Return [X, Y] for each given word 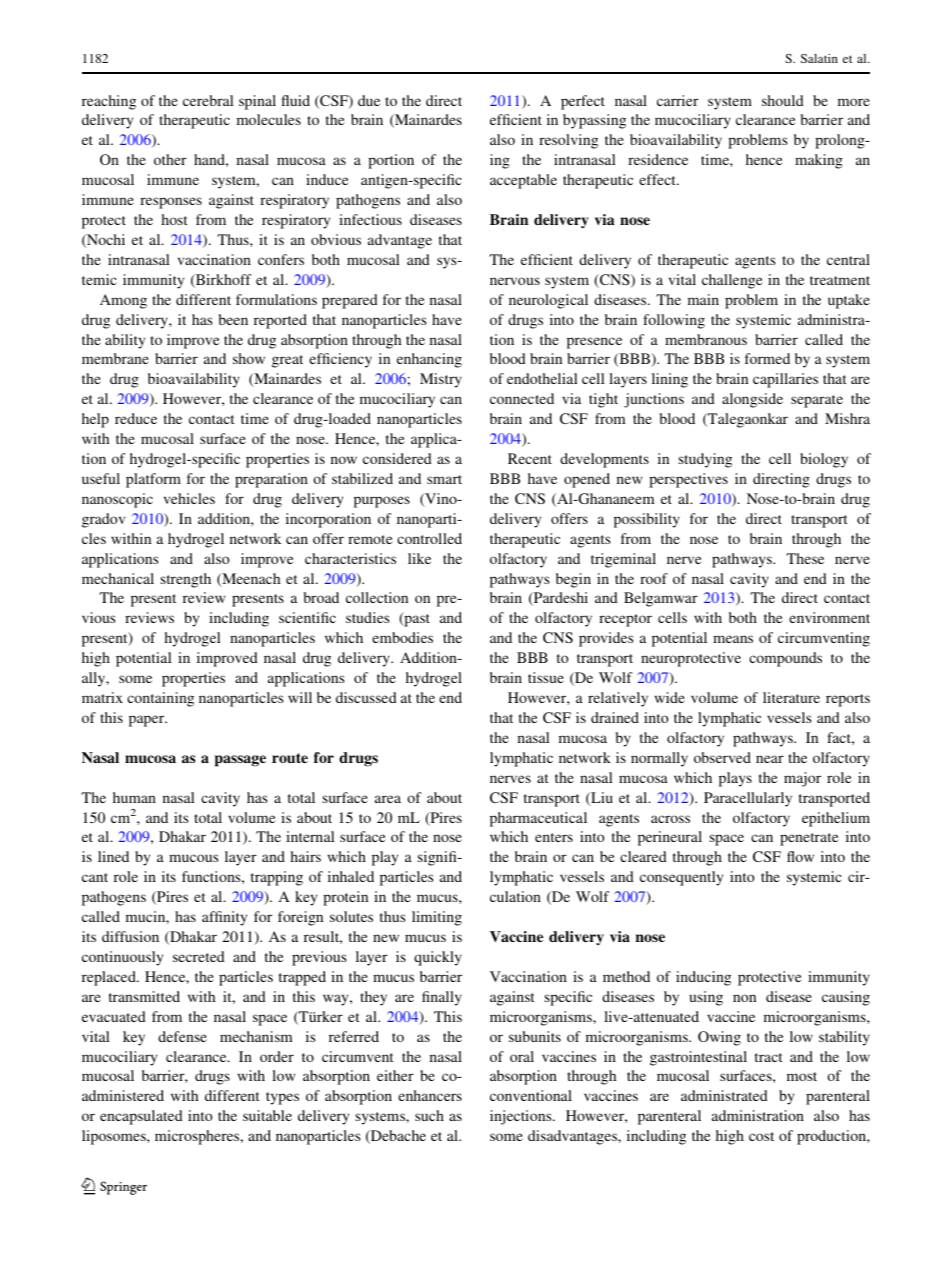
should [783, 100]
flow [800, 856]
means [733, 639]
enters [554, 837]
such [429, 1115]
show [249, 358]
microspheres [198, 1137]
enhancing [429, 360]
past [416, 619]
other [170, 159]
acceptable [523, 181]
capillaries [785, 380]
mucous [194, 858]
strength [186, 580]
